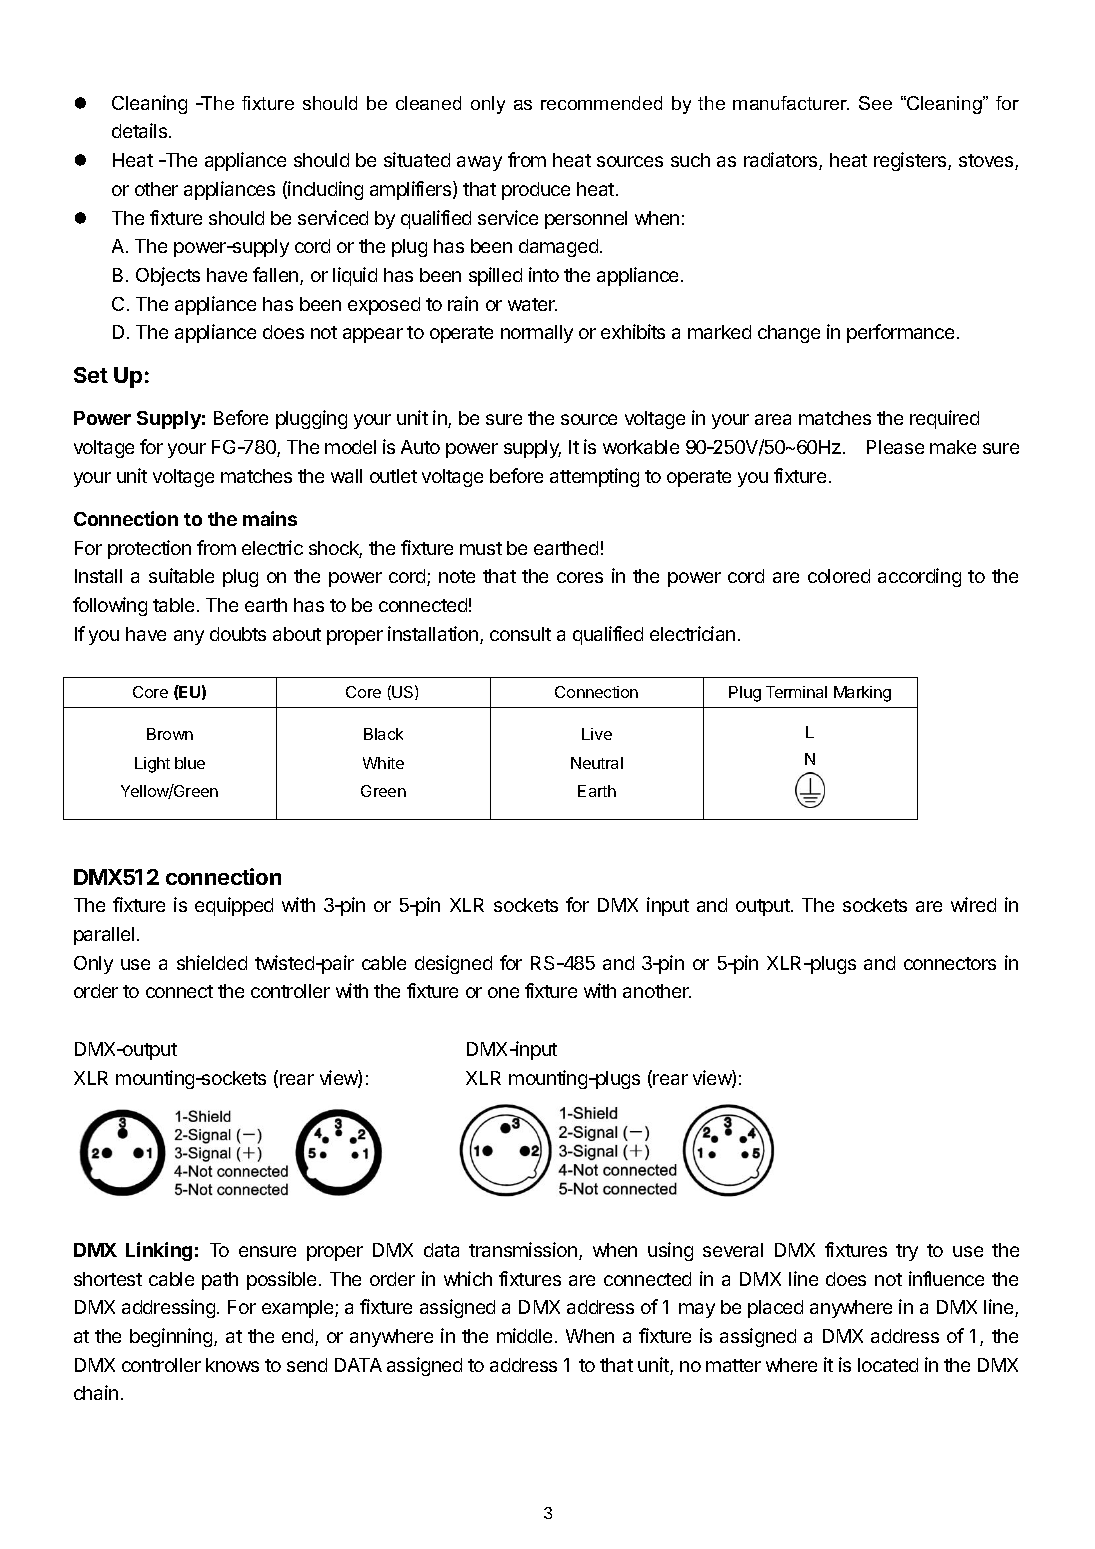 This screenshot has width=1095, height=1549. Describe the element at coordinates (190, 763) in the screenshot. I see `blue` at that location.
